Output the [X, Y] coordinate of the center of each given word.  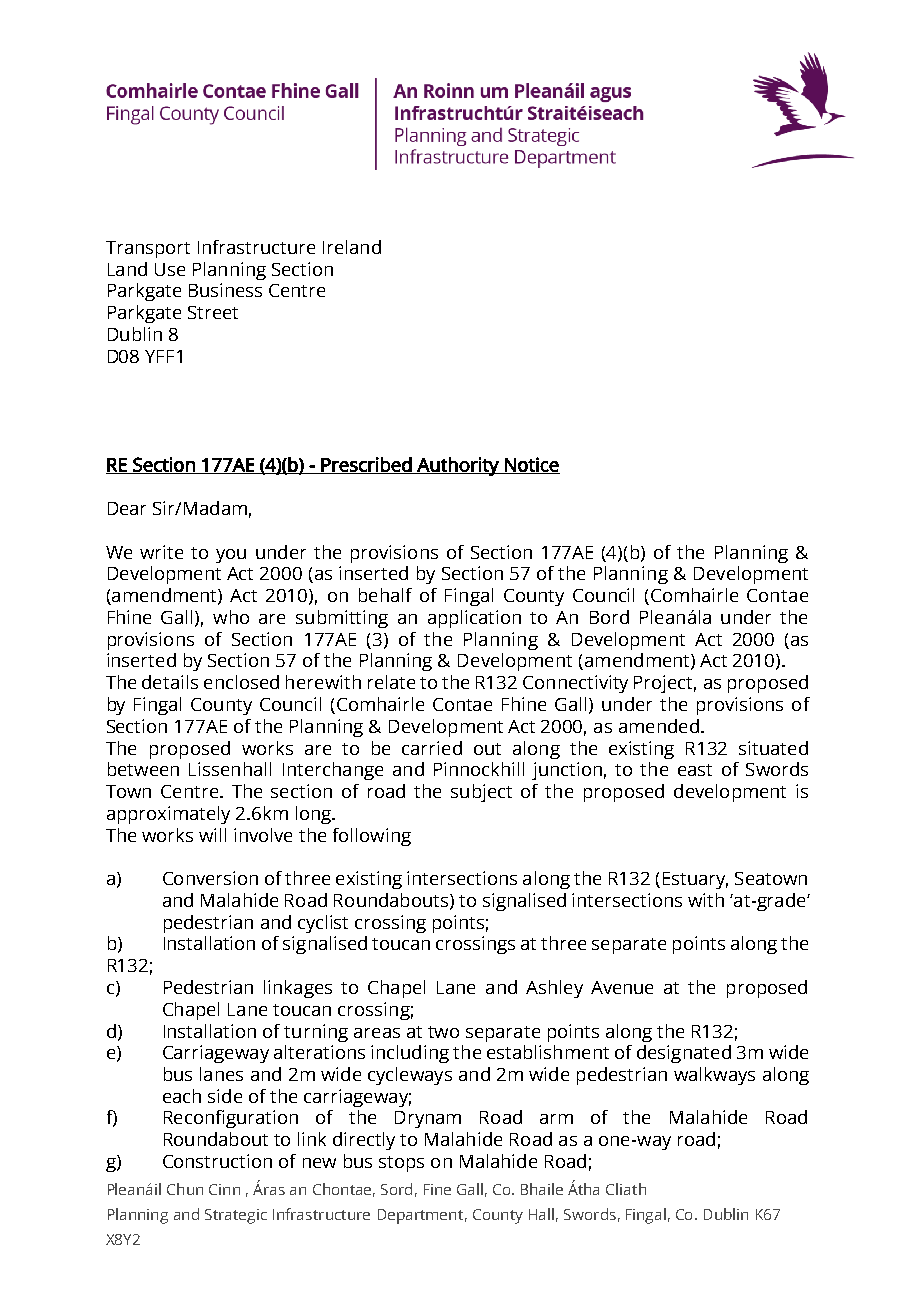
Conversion [210, 878]
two [443, 1032]
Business [225, 290]
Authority [458, 466]
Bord [609, 617]
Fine [437, 1189]
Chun [185, 1189]
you [231, 556]
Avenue [622, 987]
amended [659, 726]
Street [213, 312]
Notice [531, 465]
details [170, 682]
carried [432, 748]
